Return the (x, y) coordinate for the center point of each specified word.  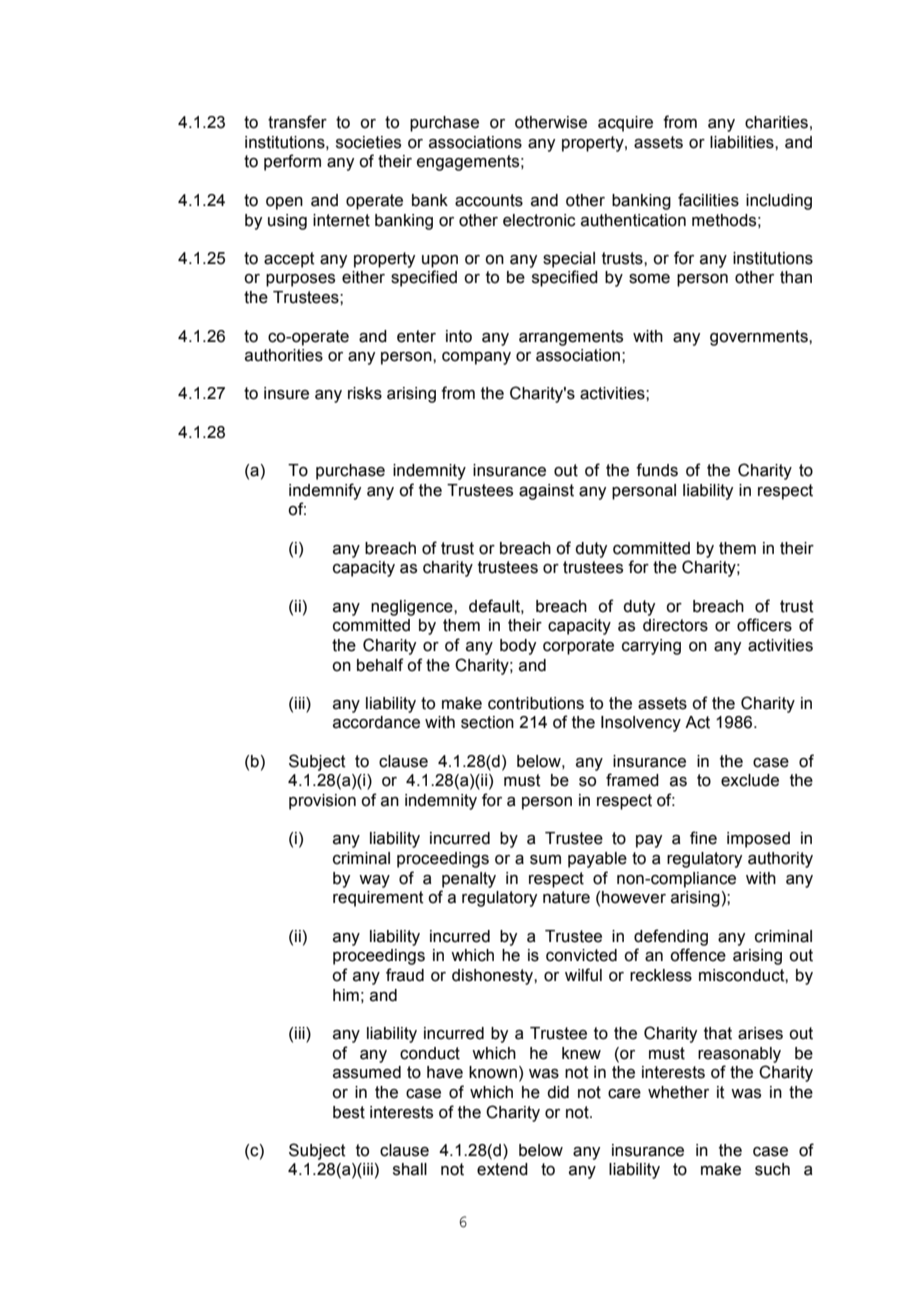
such (772, 1169)
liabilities (743, 142)
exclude (750, 780)
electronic (539, 220)
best (349, 1112)
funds (657, 470)
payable (597, 860)
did (558, 1092)
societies (368, 142)
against (546, 492)
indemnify (325, 491)
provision (322, 802)
